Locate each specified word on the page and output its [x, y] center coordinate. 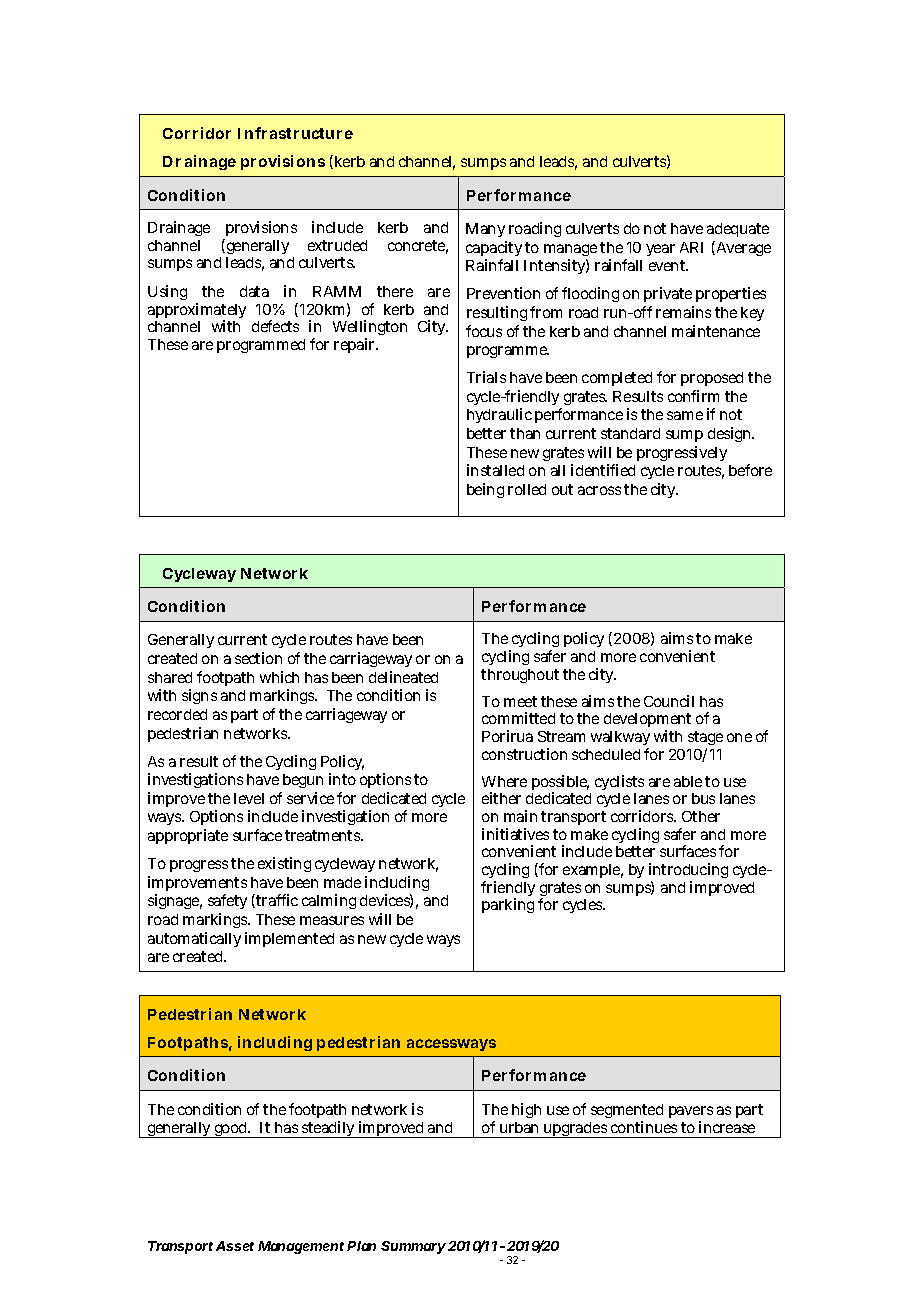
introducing [688, 872]
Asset [235, 1246]
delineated [403, 677]
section [258, 658]
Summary [413, 1247]
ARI [691, 247]
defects [275, 326]
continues [644, 1127]
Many [485, 230]
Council [669, 701]
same [685, 415]
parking [508, 905]
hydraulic [499, 415]
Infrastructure [295, 133]
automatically [194, 939]
